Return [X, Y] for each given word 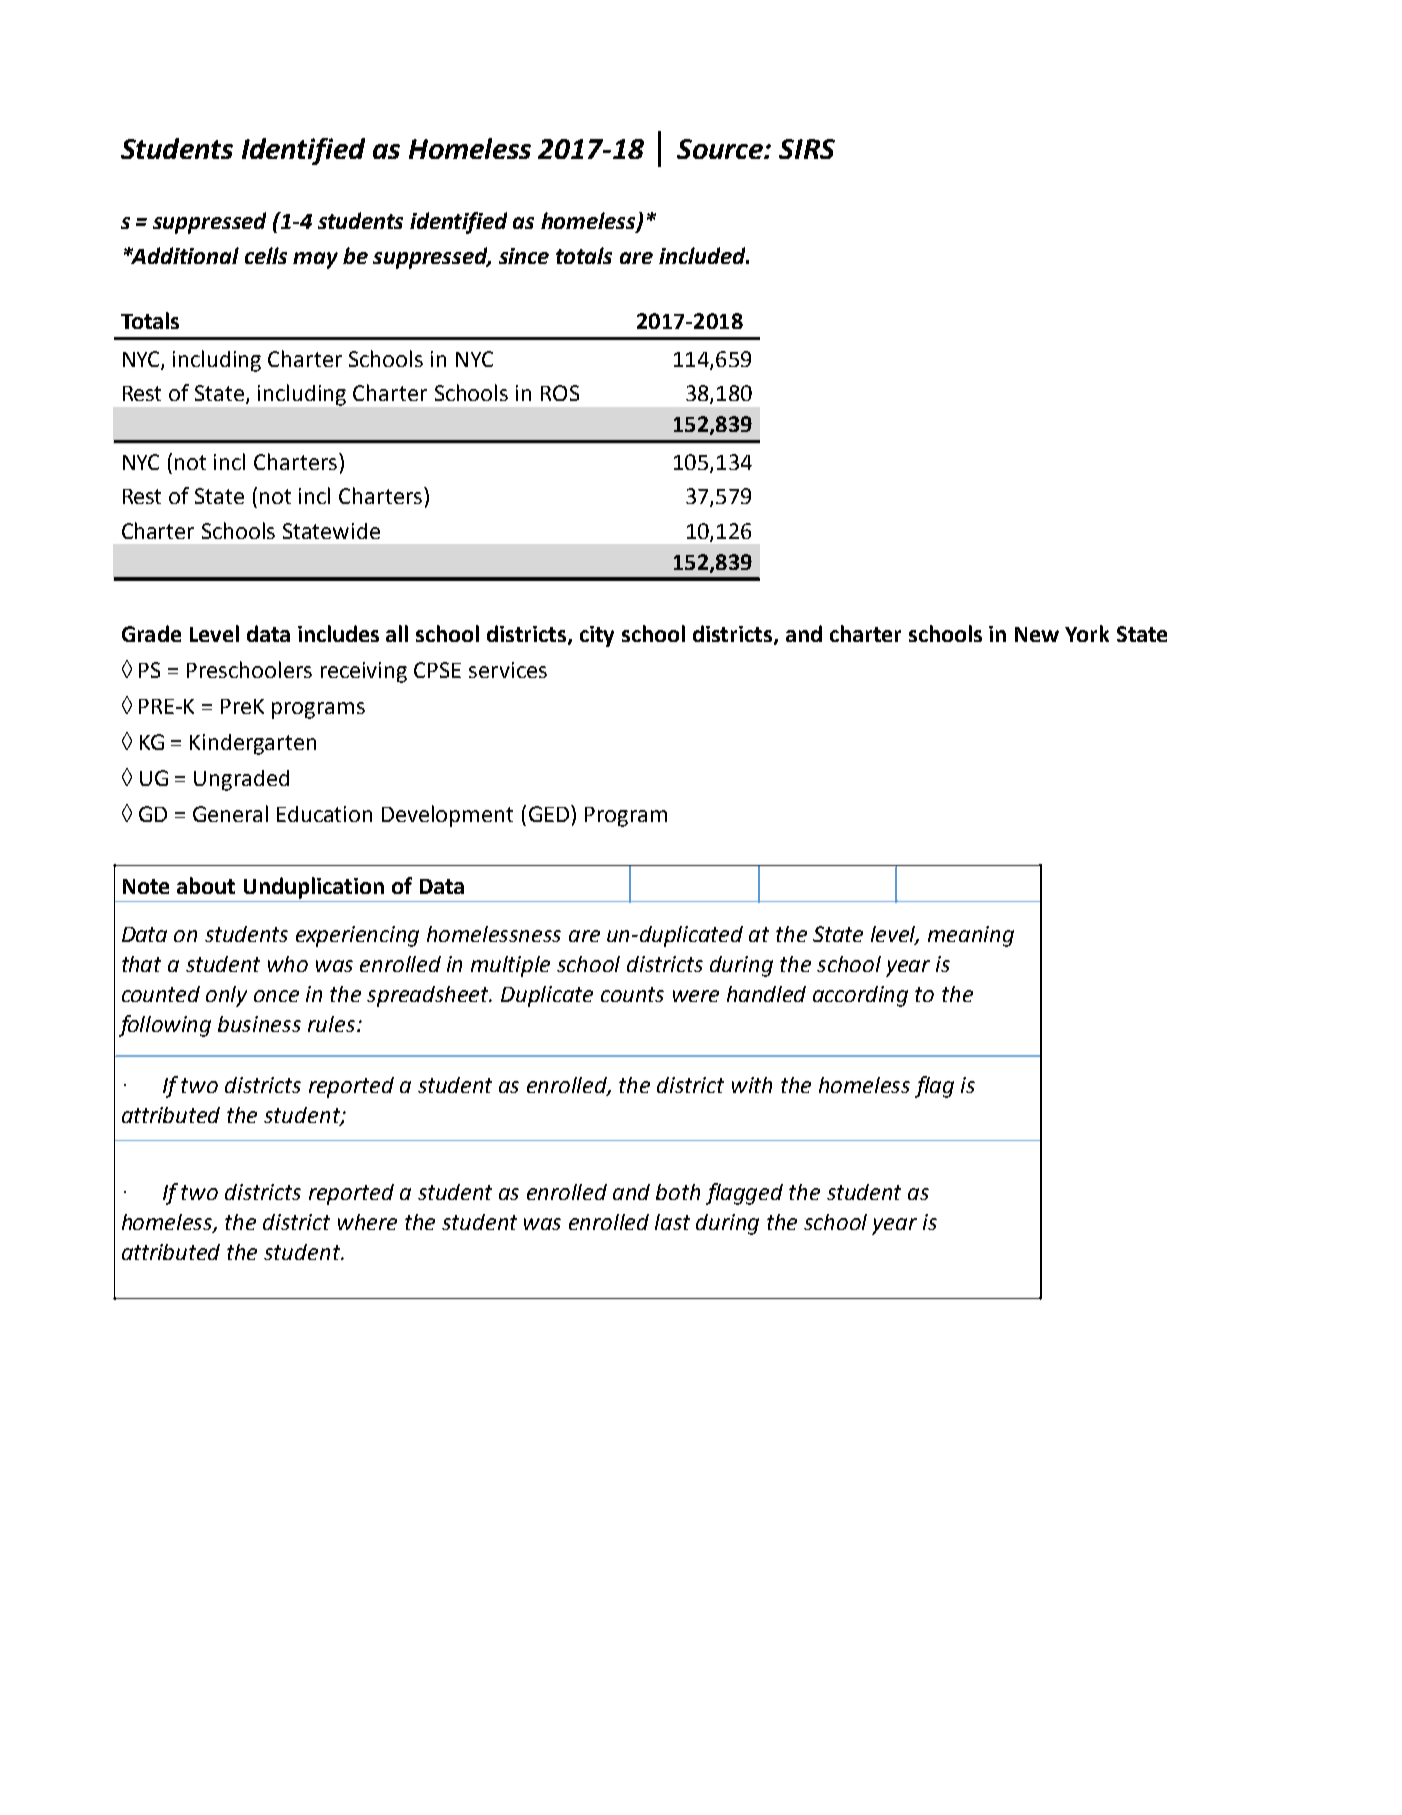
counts [632, 994]
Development [447, 816]
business [259, 1024]
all [397, 633]
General [230, 813]
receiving [364, 672]
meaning [971, 936]
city [597, 636]
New [1037, 634]
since [524, 256]
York [1087, 633]
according [860, 996]
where [367, 1222]
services [508, 670]
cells [266, 255]
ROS [560, 393]
